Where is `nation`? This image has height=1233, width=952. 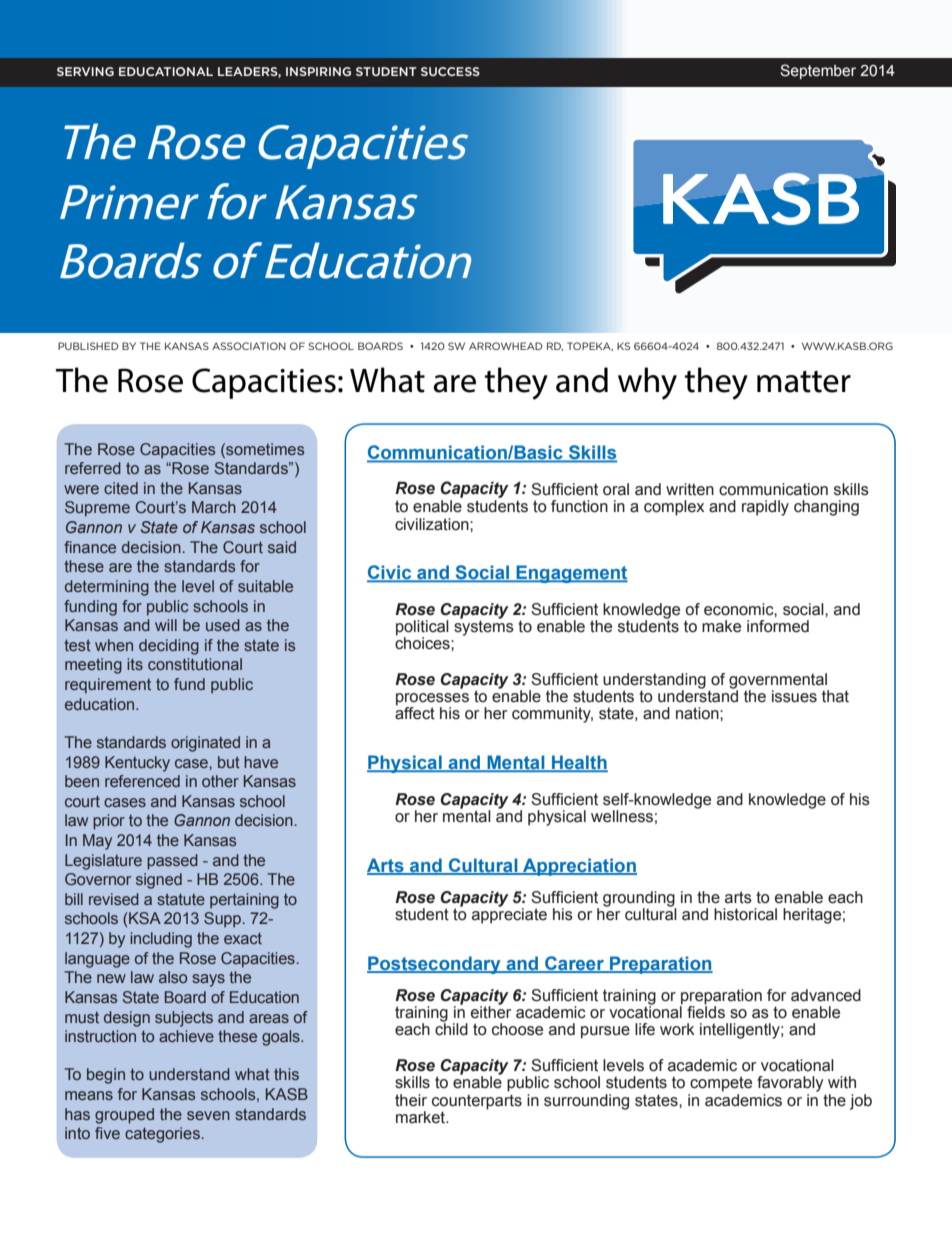
nation is located at coordinates (698, 713).
